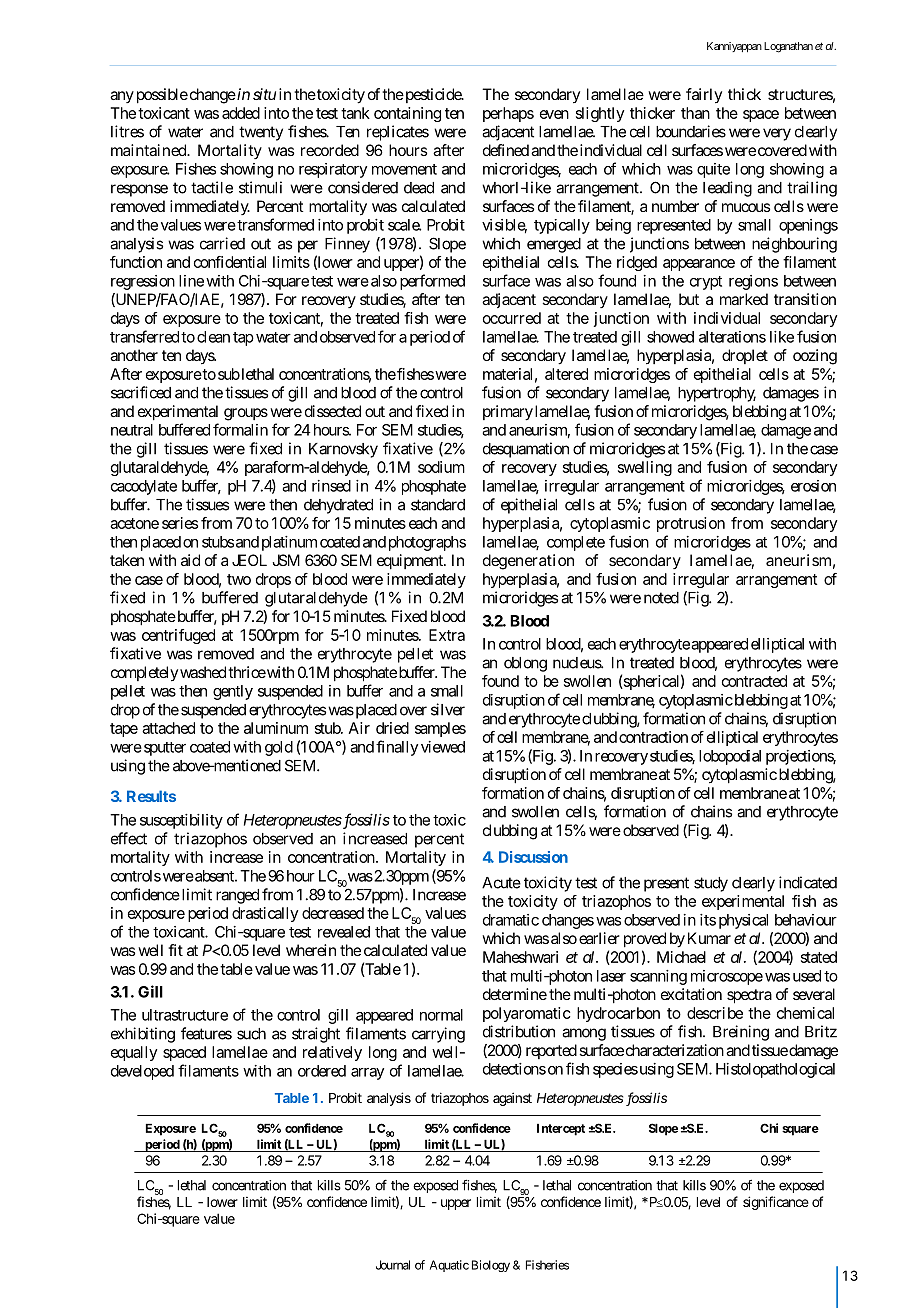 The width and height of the page is (924, 1308). Describe the element at coordinates (508, 413) in the page. I see `primary` at that location.
